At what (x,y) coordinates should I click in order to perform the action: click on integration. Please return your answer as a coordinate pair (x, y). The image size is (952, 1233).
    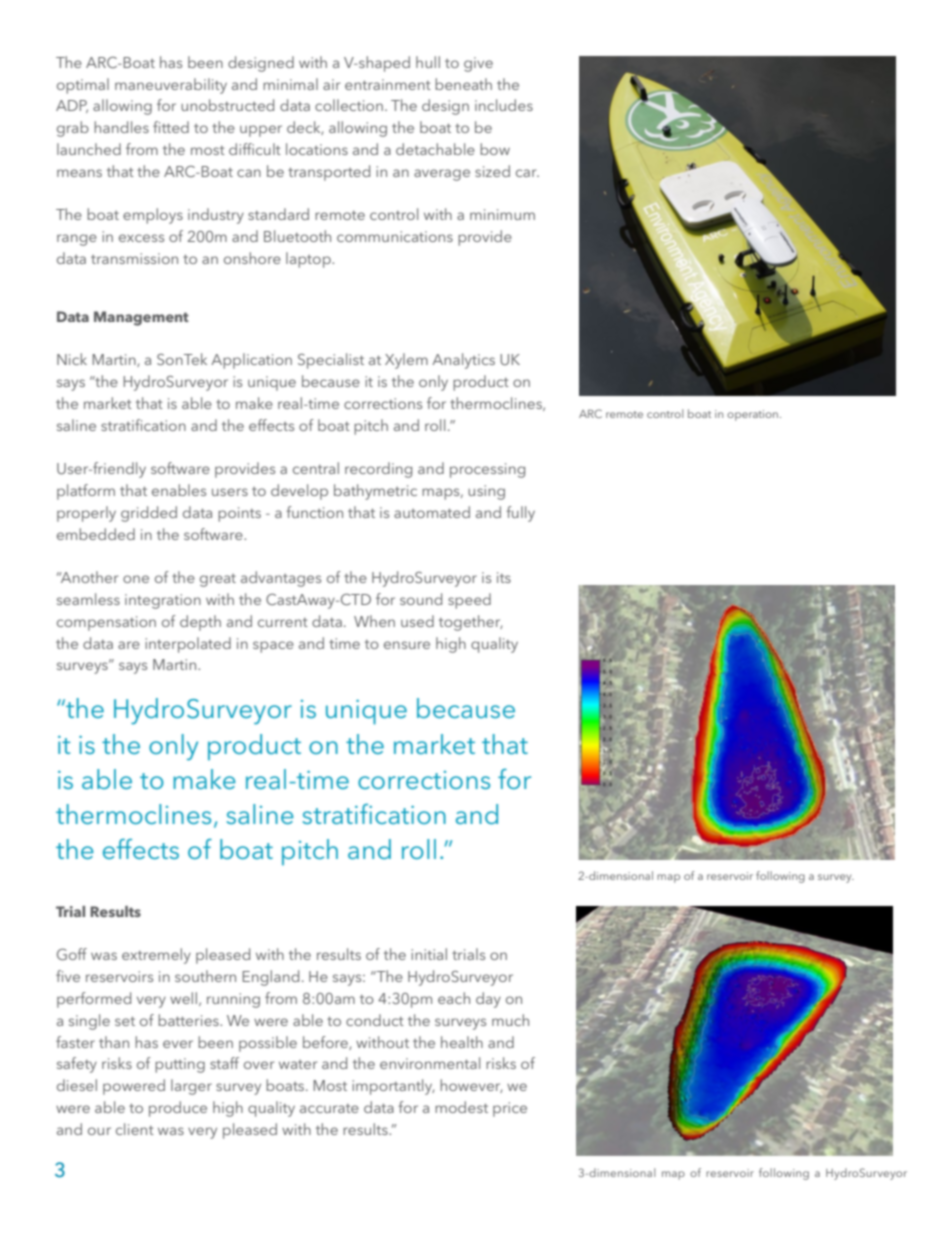
    Looking at the image, I should click on (163, 601).
